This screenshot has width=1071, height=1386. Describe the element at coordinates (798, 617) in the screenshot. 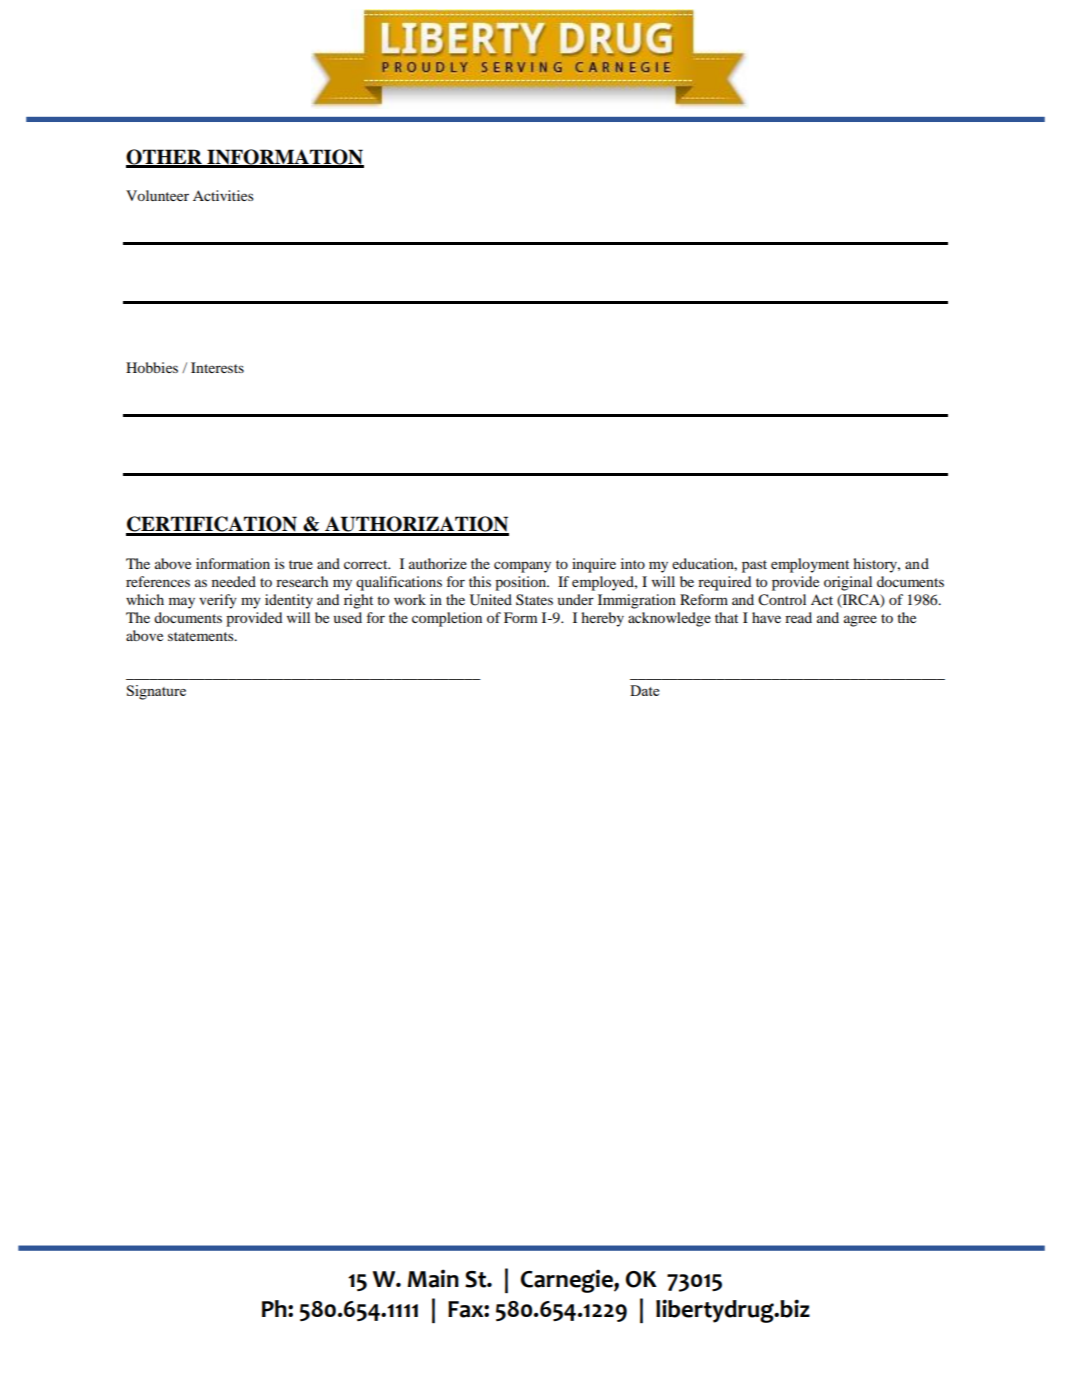

I see `read` at that location.
